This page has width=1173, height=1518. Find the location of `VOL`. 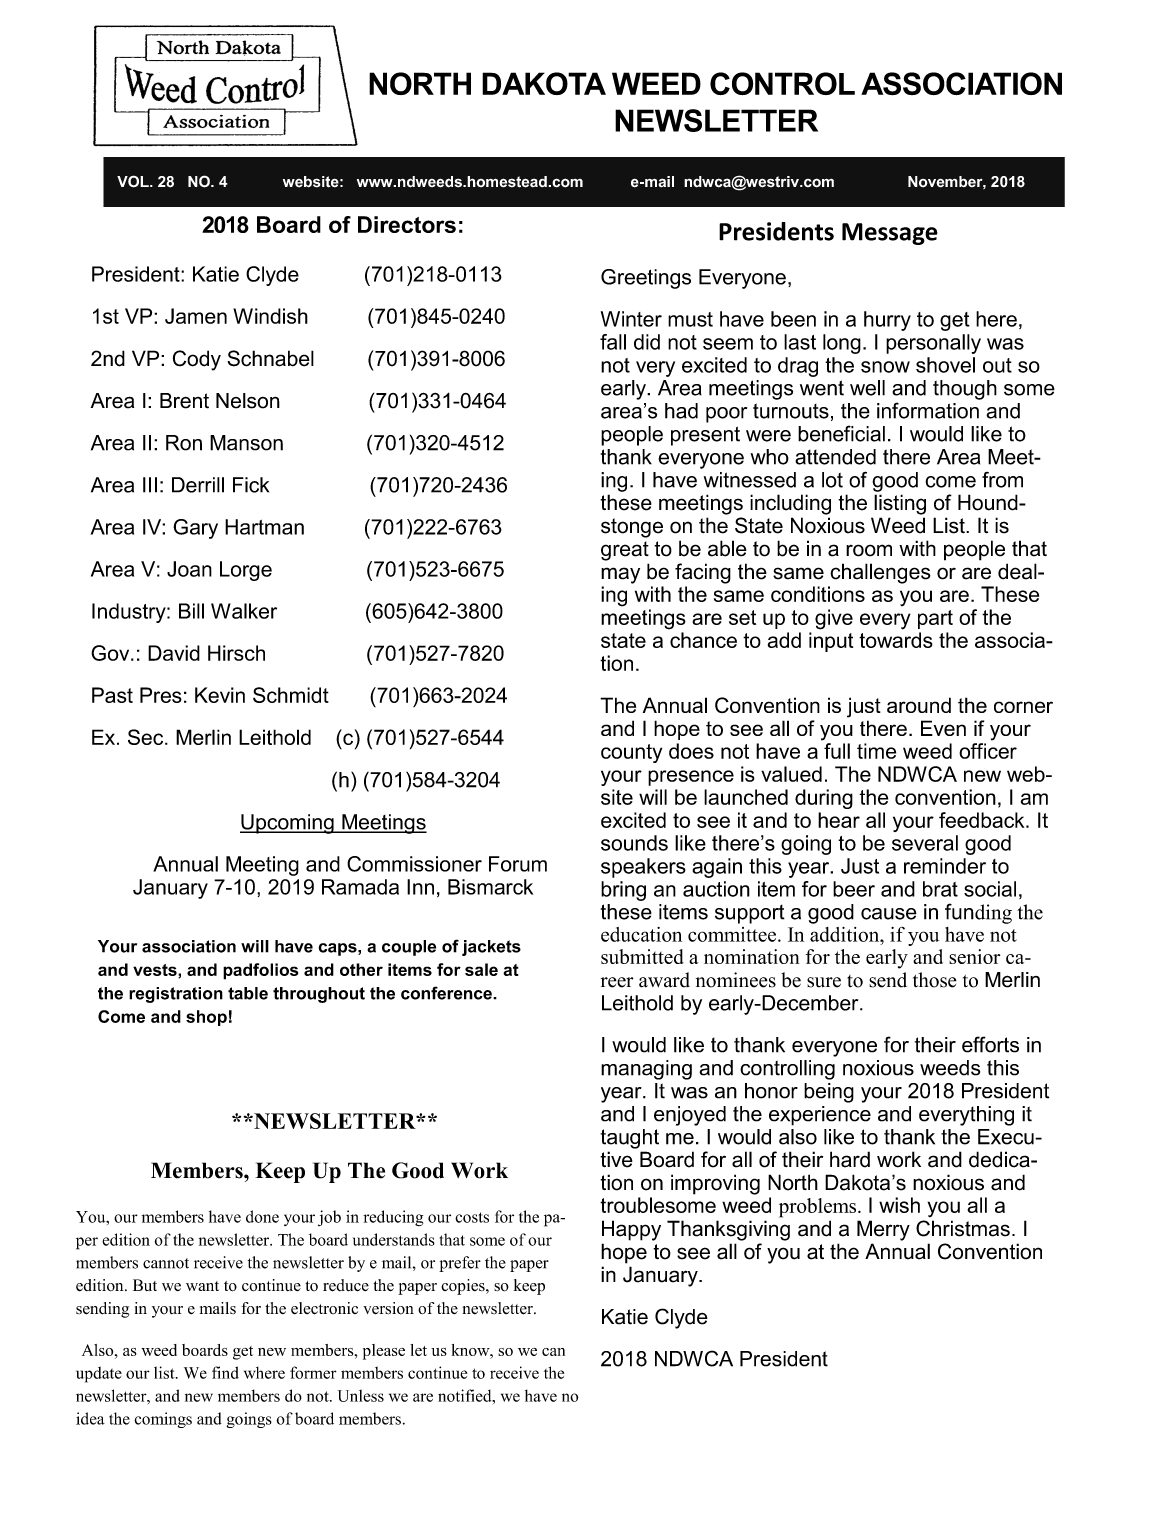

VOL is located at coordinates (134, 181).
